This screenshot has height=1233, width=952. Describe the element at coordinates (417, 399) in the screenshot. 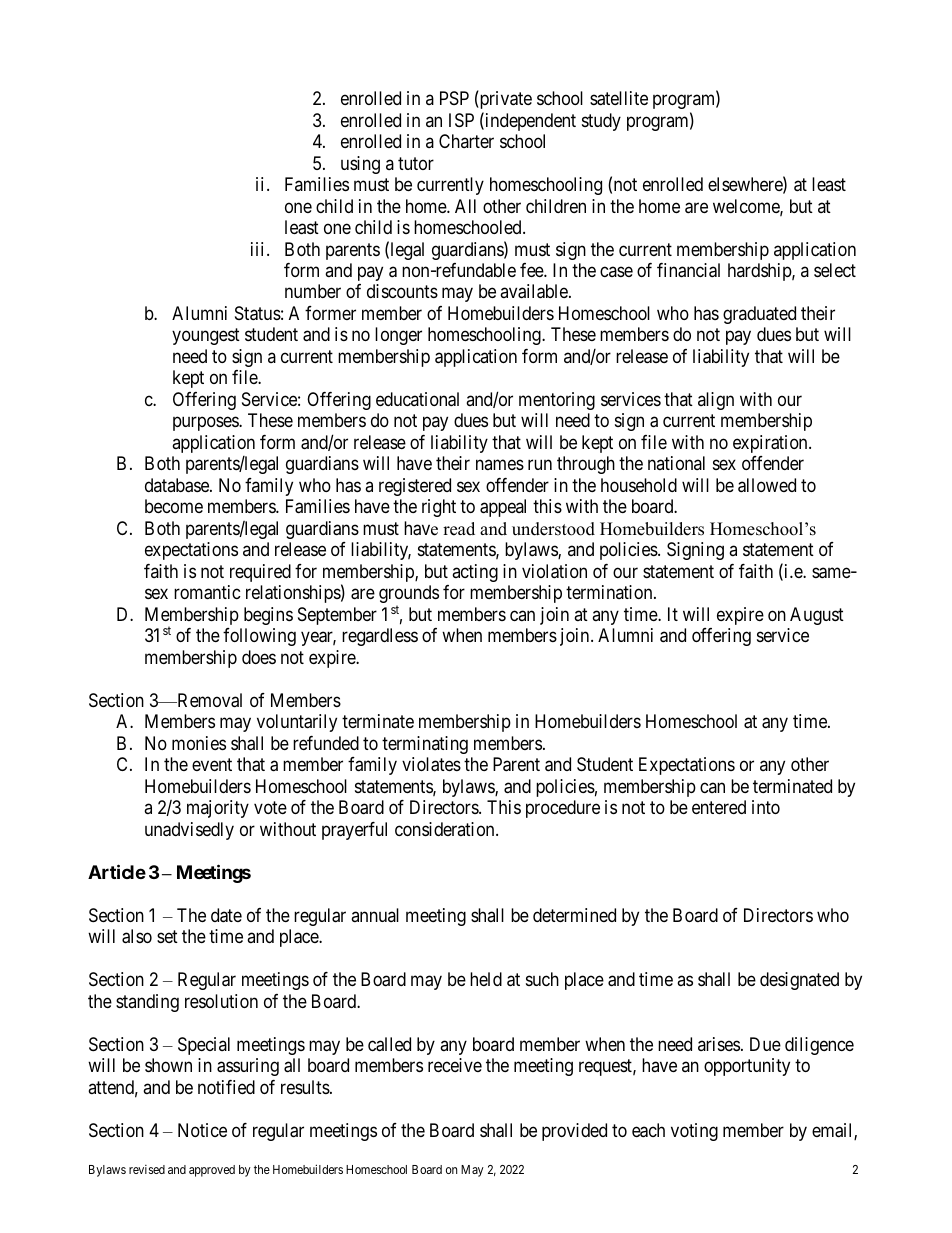

I see `educational` at that location.
